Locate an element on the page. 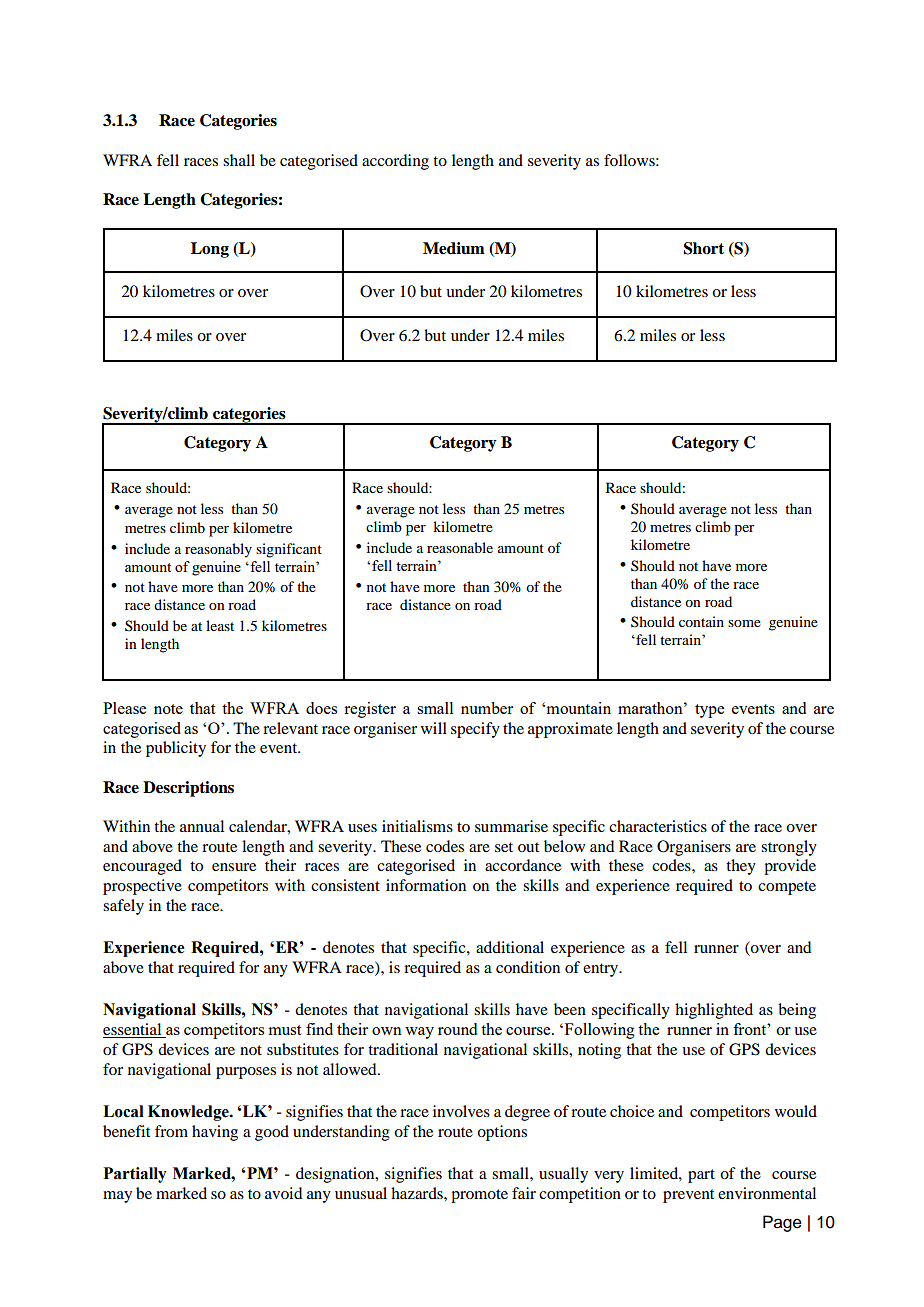 This image has height=1307, width=924. shall is located at coordinates (239, 160).
